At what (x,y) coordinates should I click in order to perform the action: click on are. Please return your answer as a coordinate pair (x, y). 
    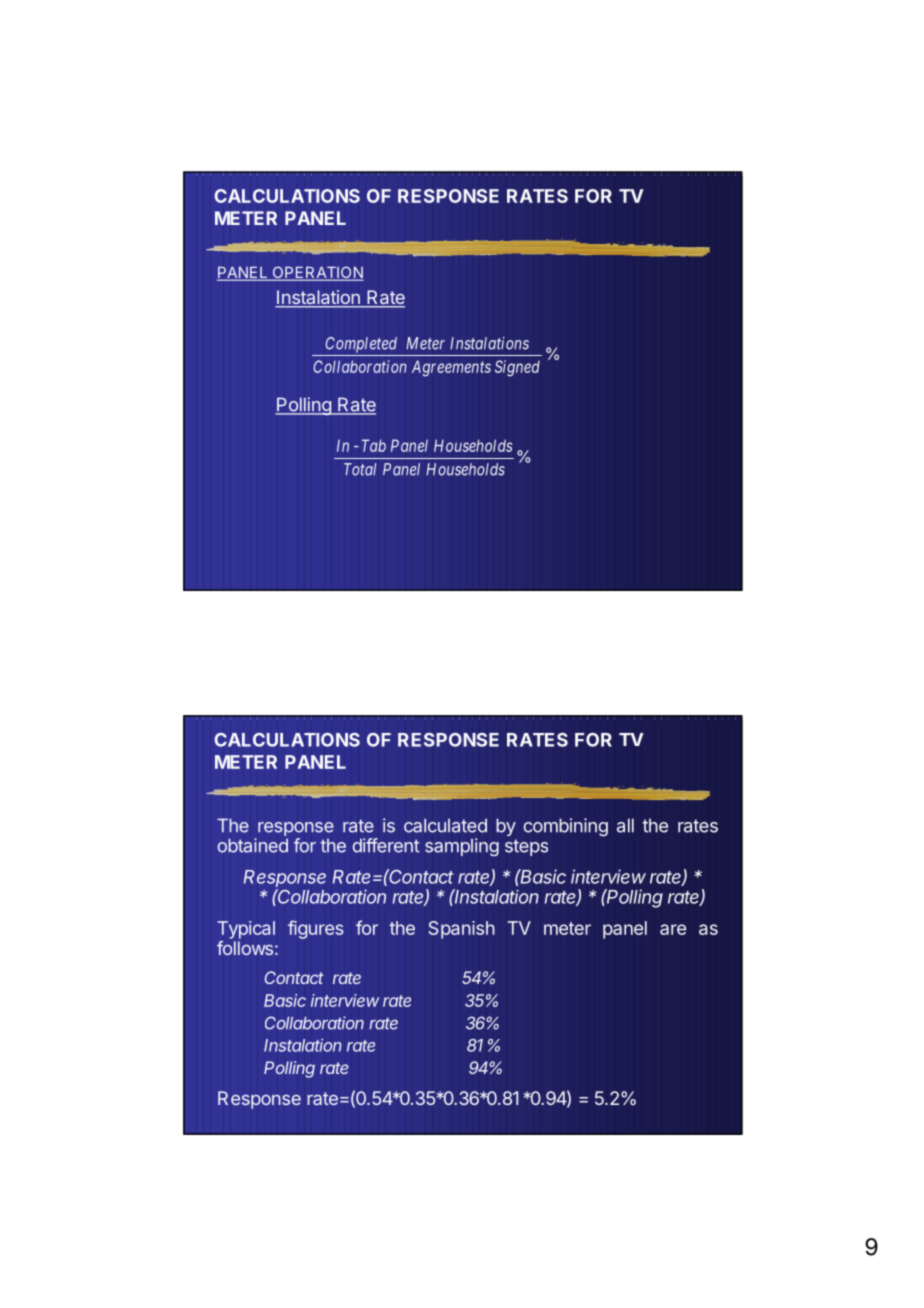
    Looking at the image, I should click on (673, 929).
